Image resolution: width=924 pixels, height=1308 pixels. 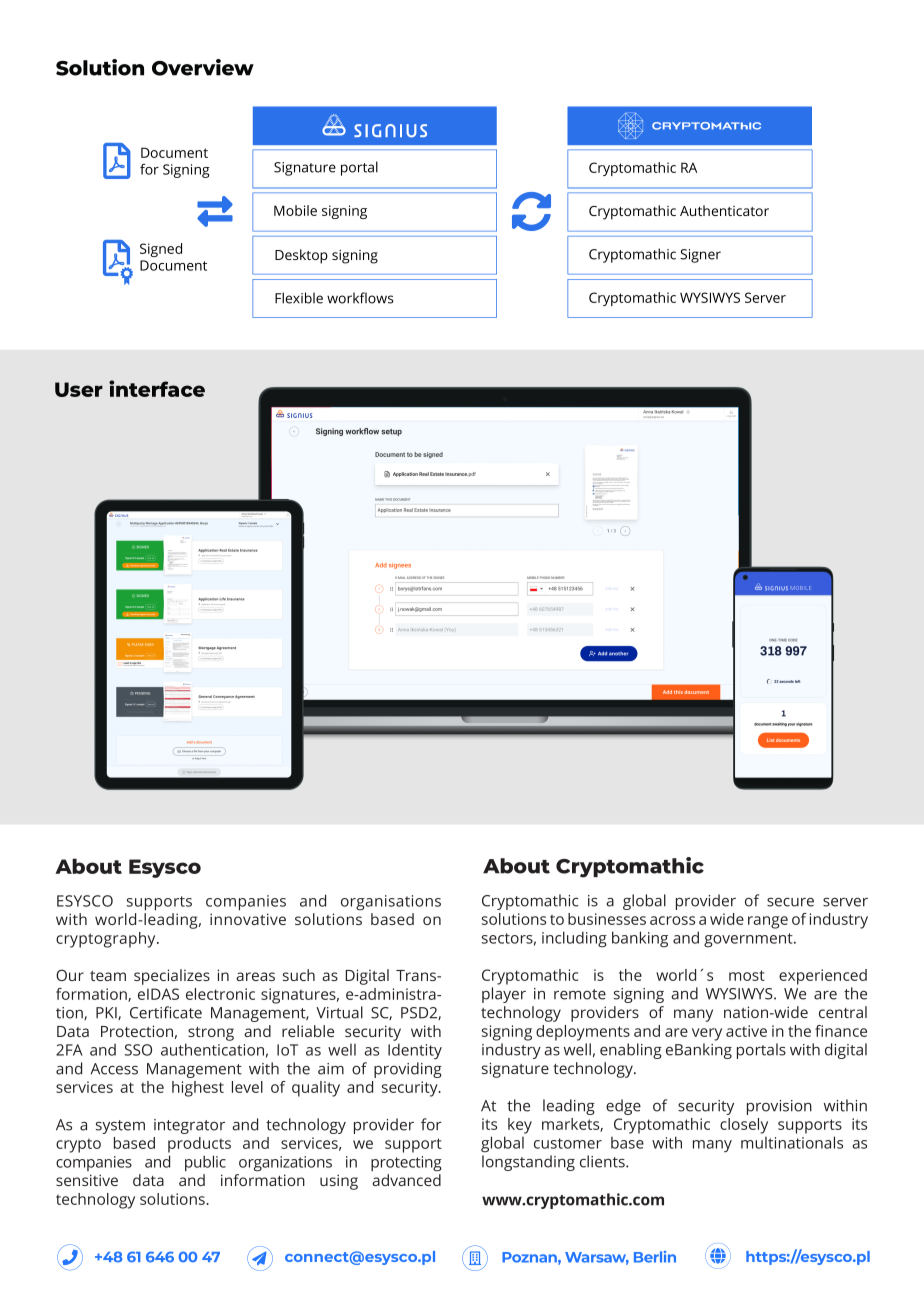 What do you see at coordinates (166, 1012) in the image?
I see `Certificate` at bounding box center [166, 1012].
